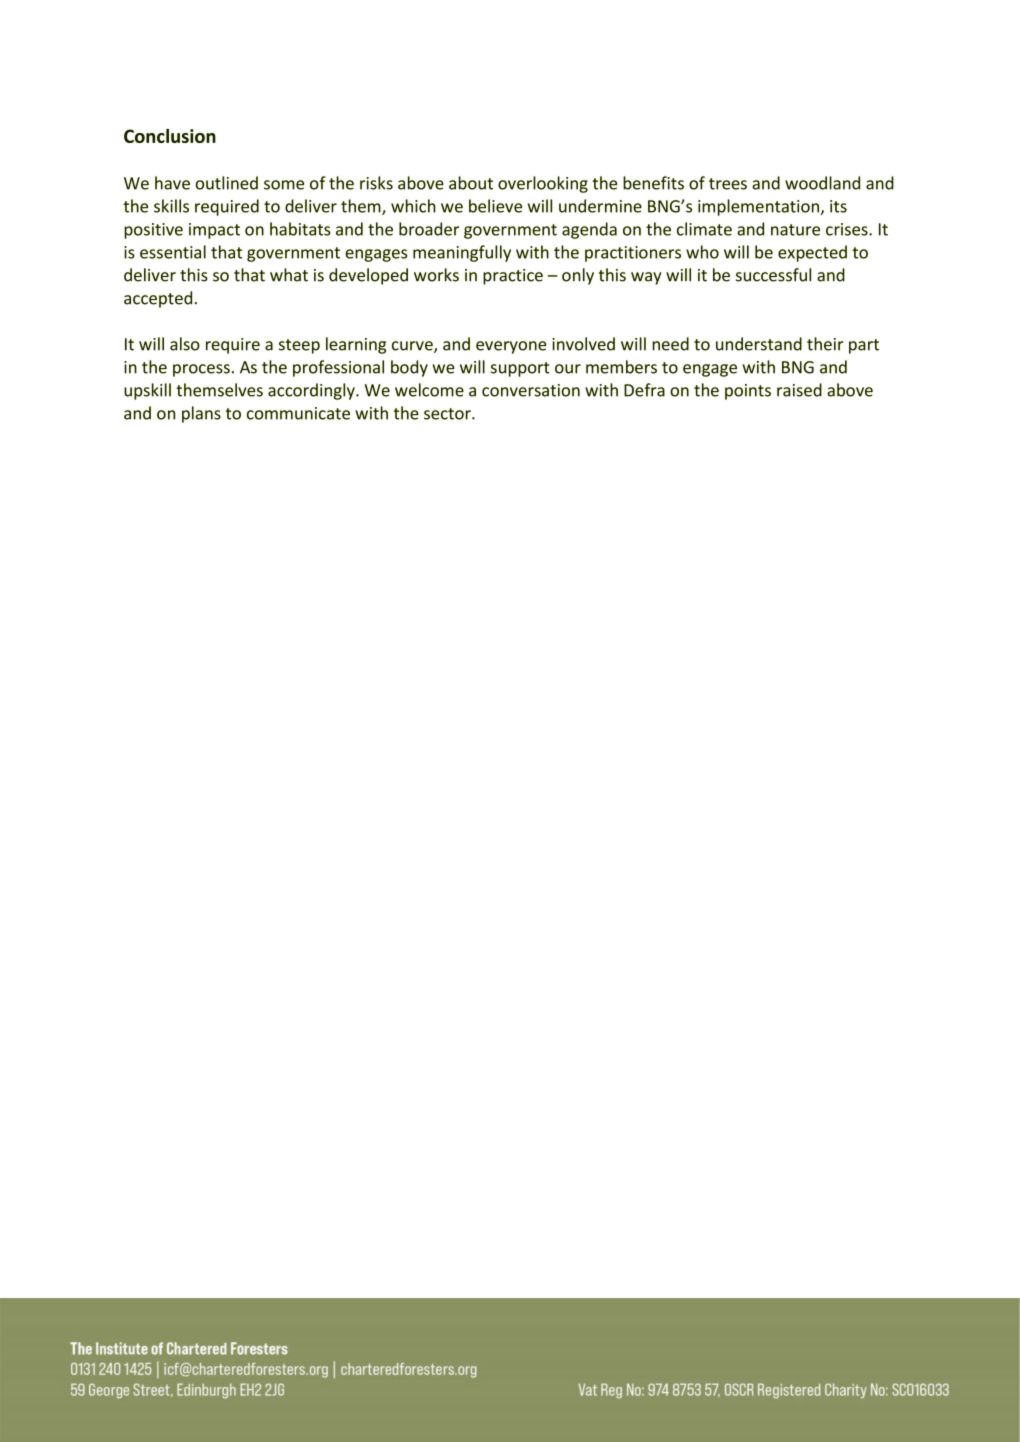  What do you see at coordinates (158, 299) in the page?
I see `accepted` at bounding box center [158, 299].
